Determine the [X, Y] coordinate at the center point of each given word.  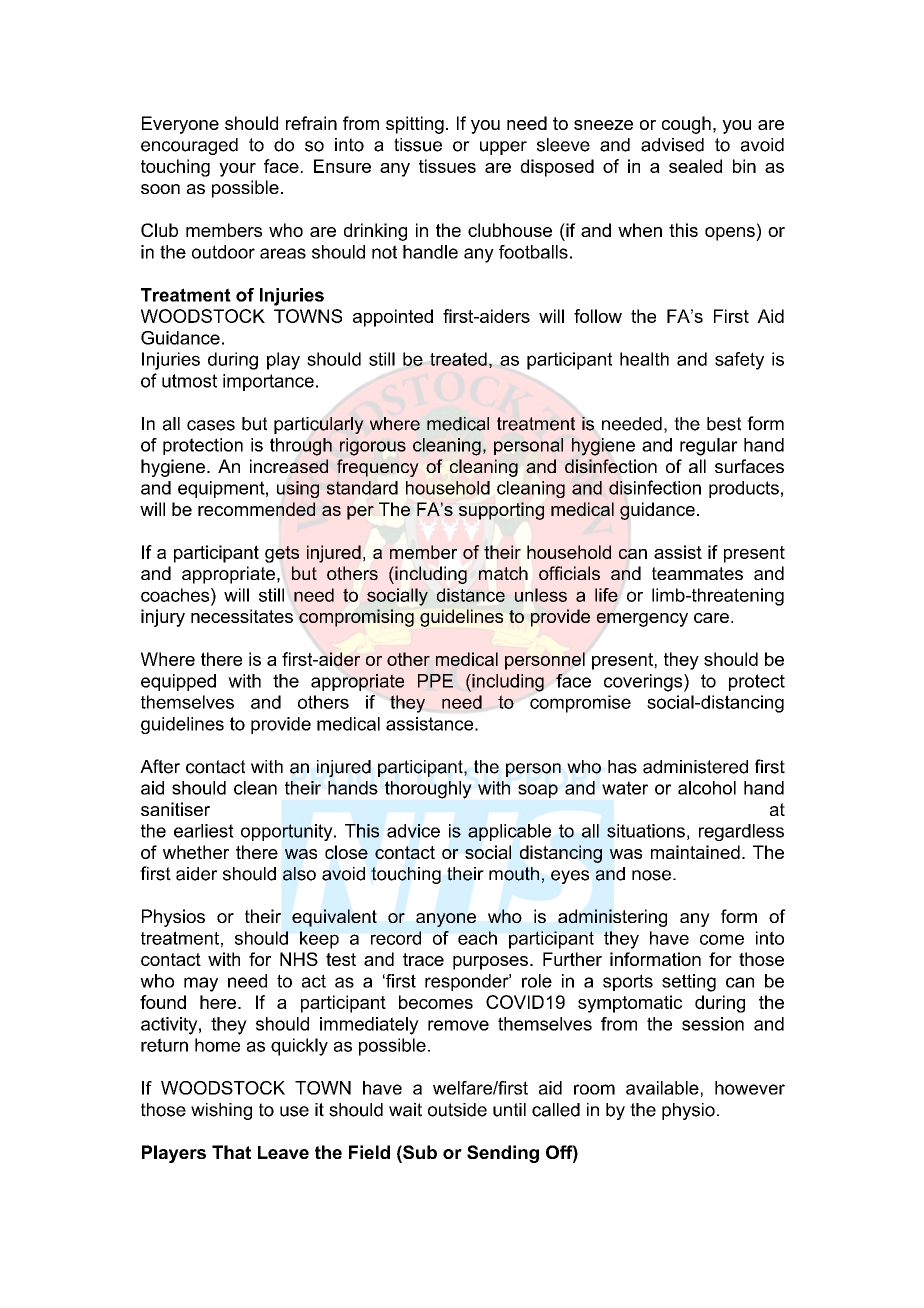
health [644, 359]
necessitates [242, 616]
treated [458, 359]
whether [196, 852]
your [237, 170]
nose [651, 875]
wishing [221, 1111]
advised [672, 145]
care [711, 618]
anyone [446, 920]
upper [503, 148]
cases [211, 425]
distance [471, 595]
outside [457, 1110]
